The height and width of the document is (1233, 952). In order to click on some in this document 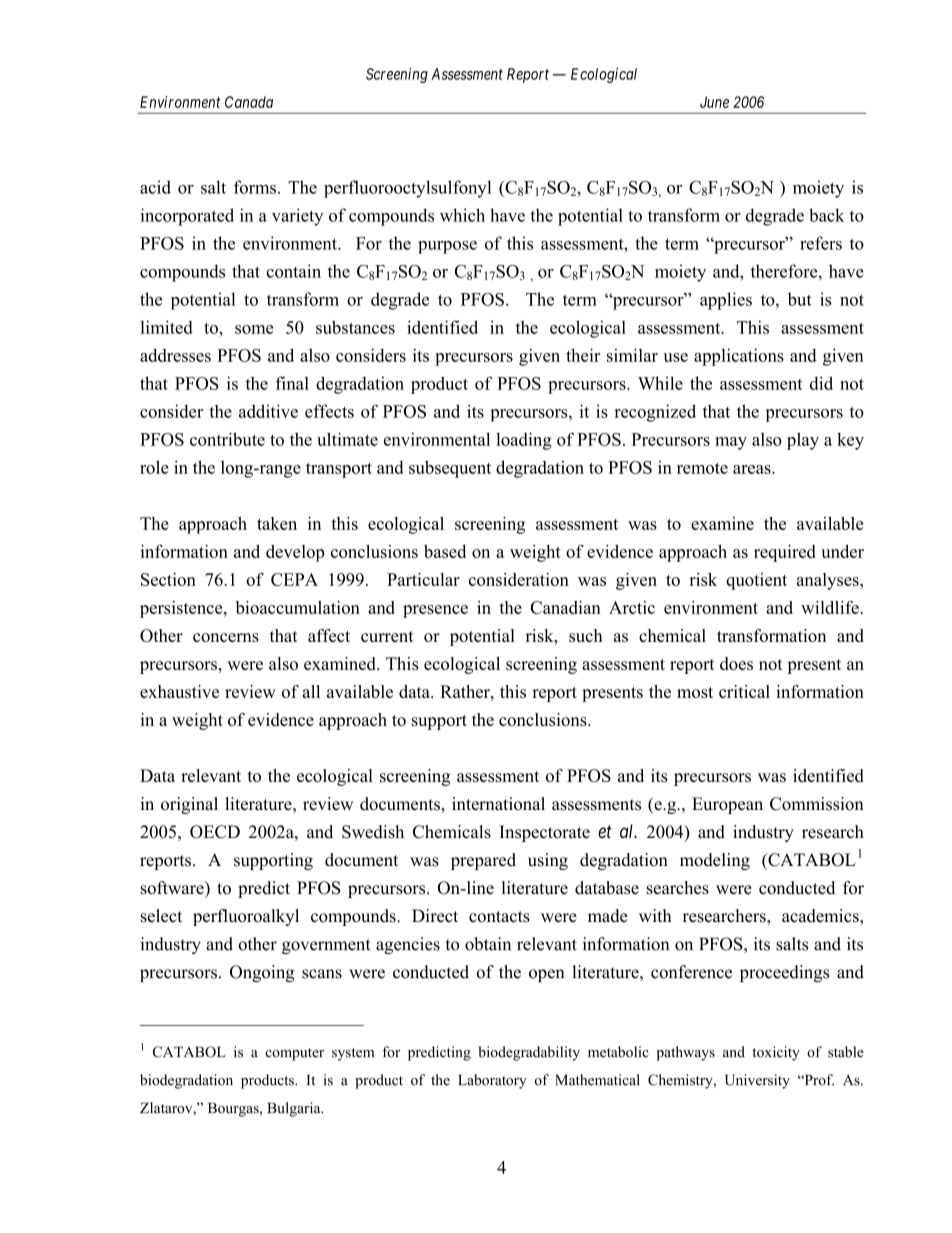, I will do `click(254, 329)`.
